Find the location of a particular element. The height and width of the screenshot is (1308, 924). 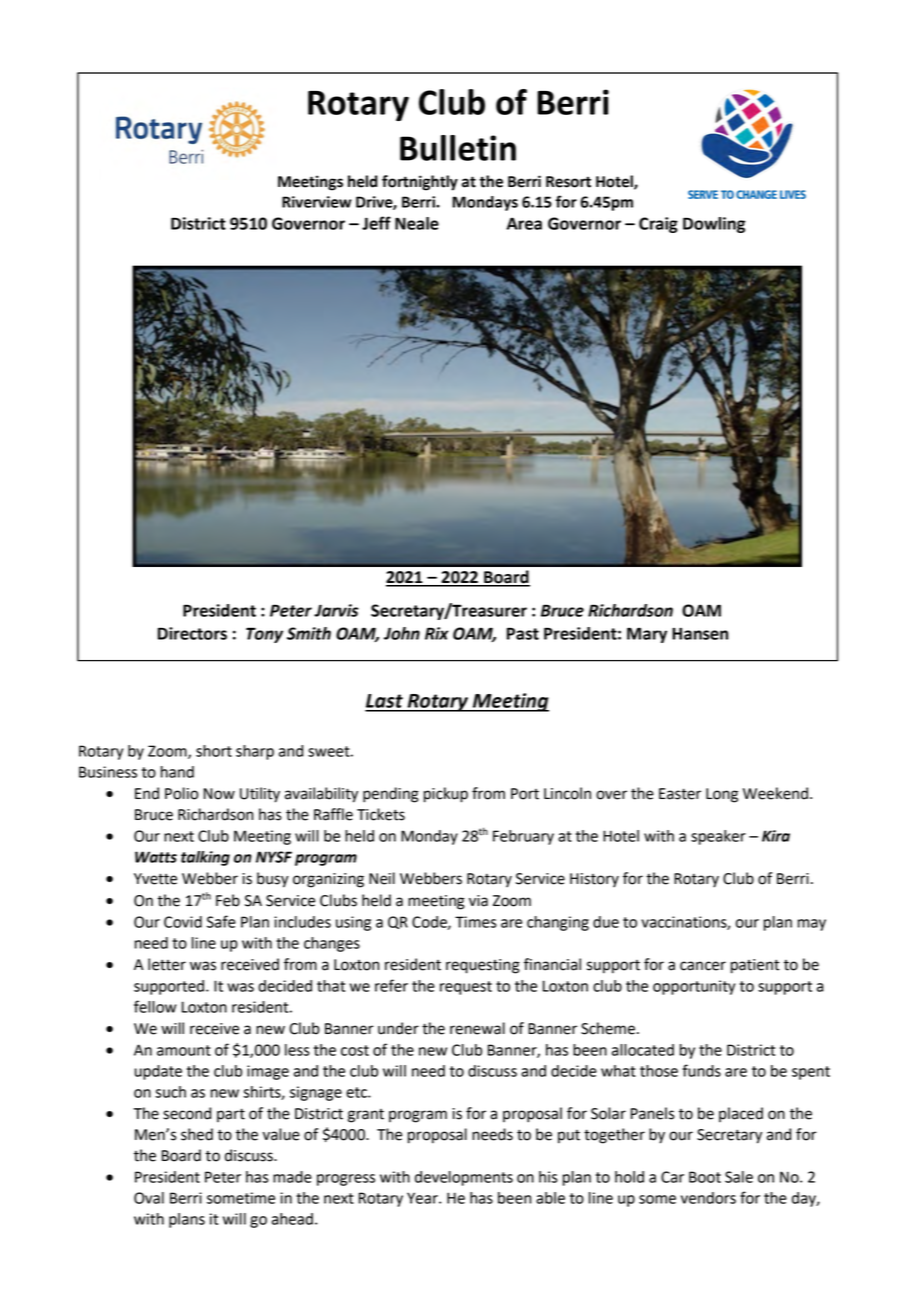

Directors is located at coordinates (192, 633).
